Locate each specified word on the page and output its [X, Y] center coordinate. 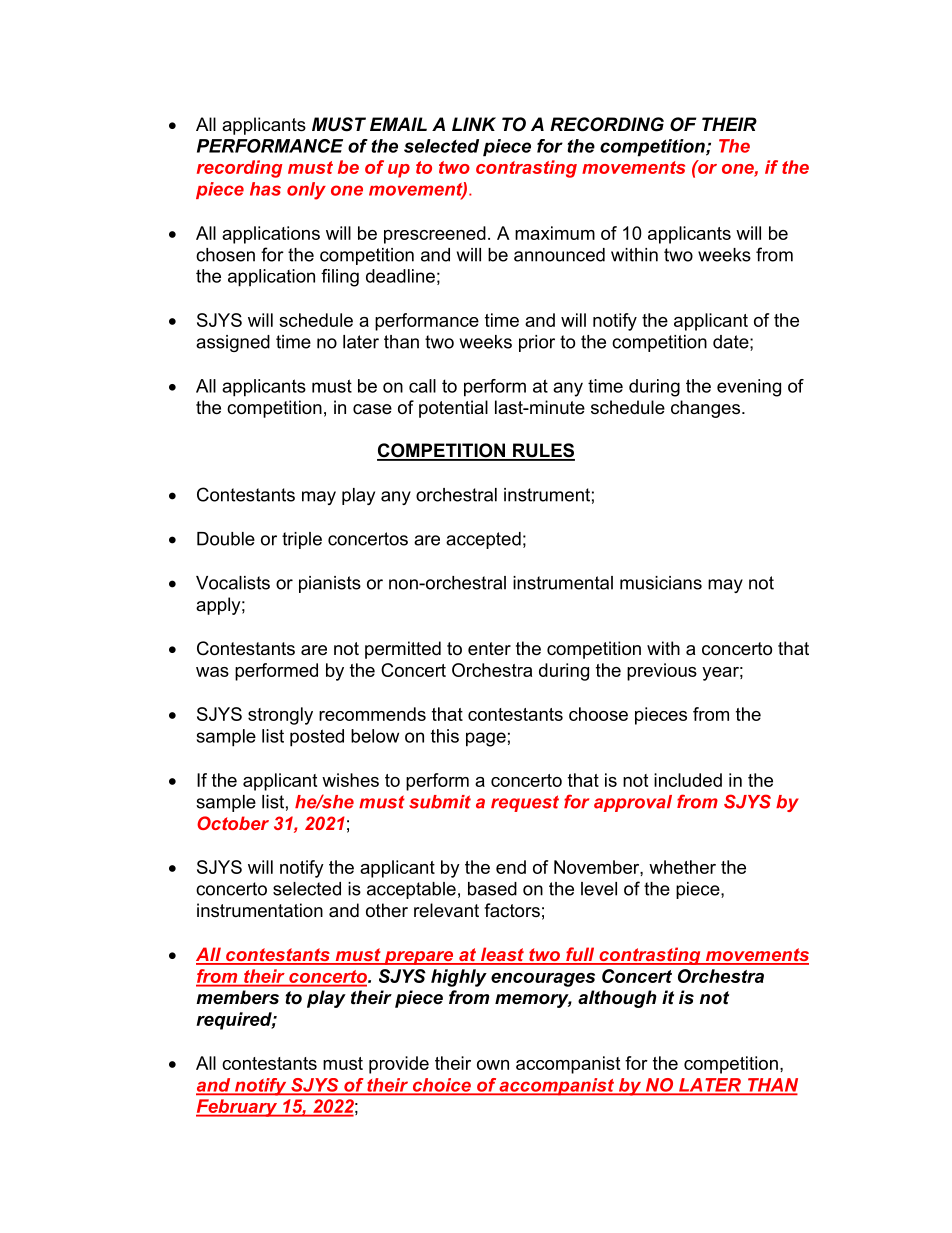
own [493, 1065]
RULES [543, 451]
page [486, 739]
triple [302, 540]
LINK [474, 124]
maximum [555, 233]
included [688, 780]
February [238, 1108]
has [265, 189]
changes [707, 409]
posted [317, 738]
